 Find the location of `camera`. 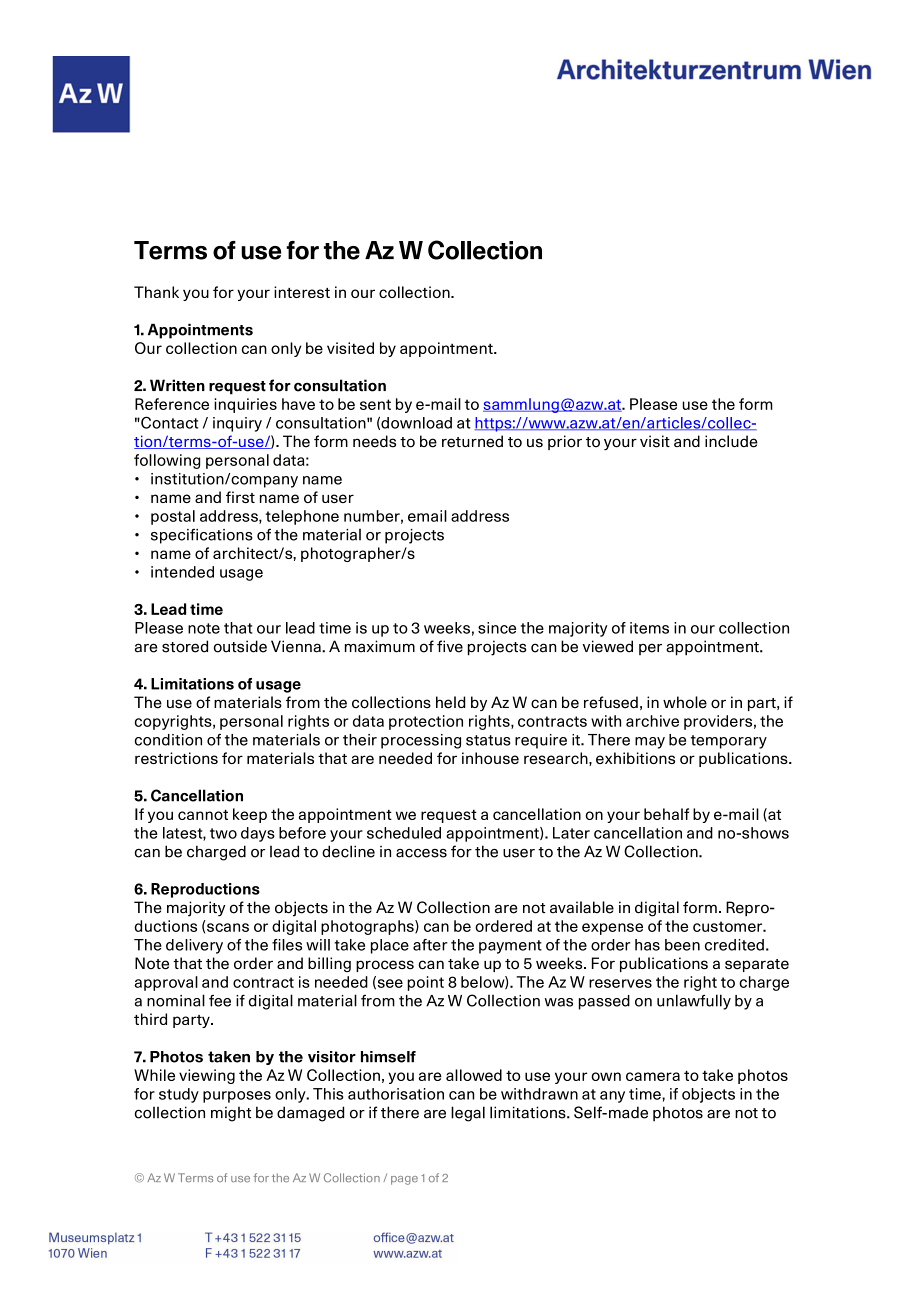

camera is located at coordinates (653, 1076).
